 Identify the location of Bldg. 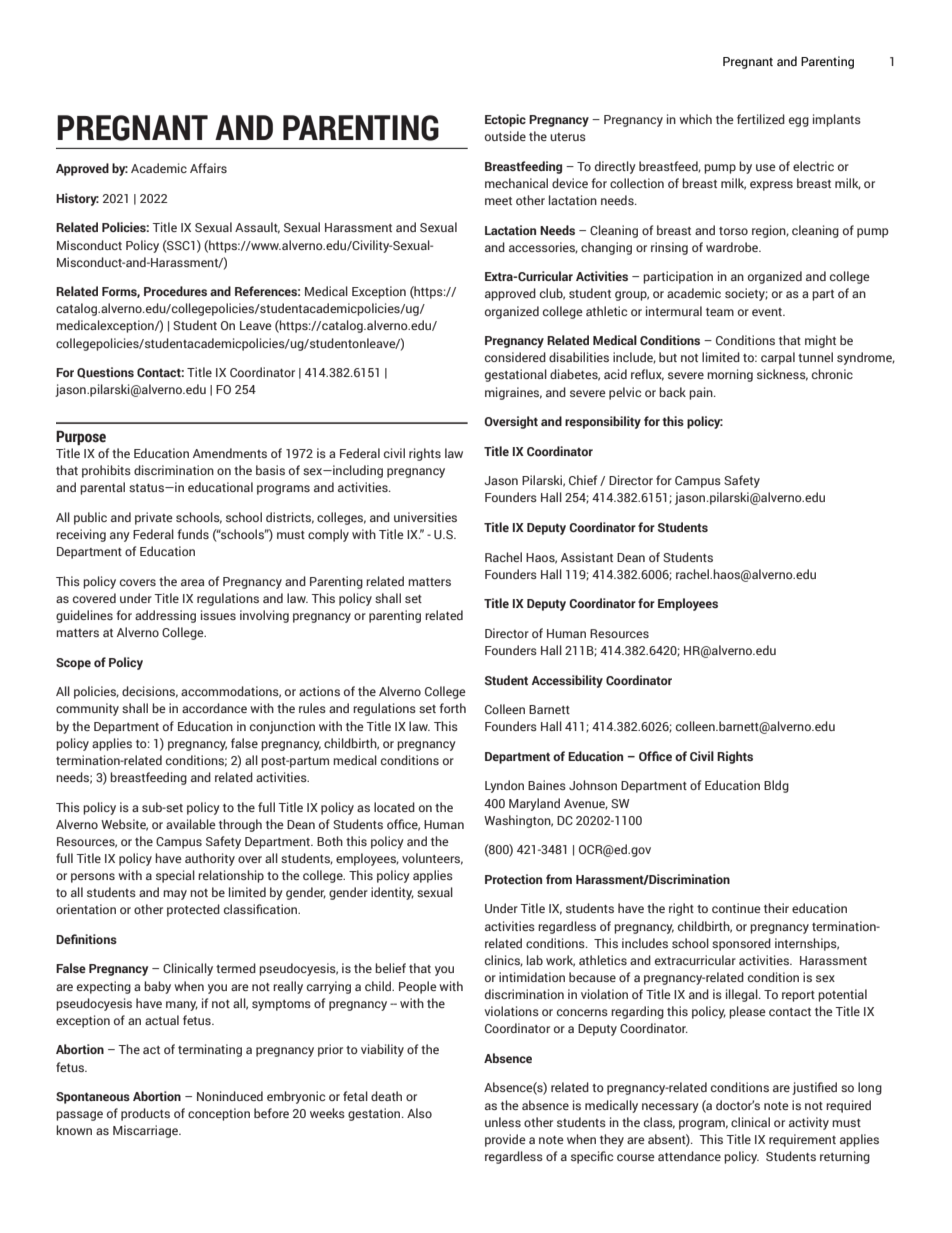
(776, 786).
